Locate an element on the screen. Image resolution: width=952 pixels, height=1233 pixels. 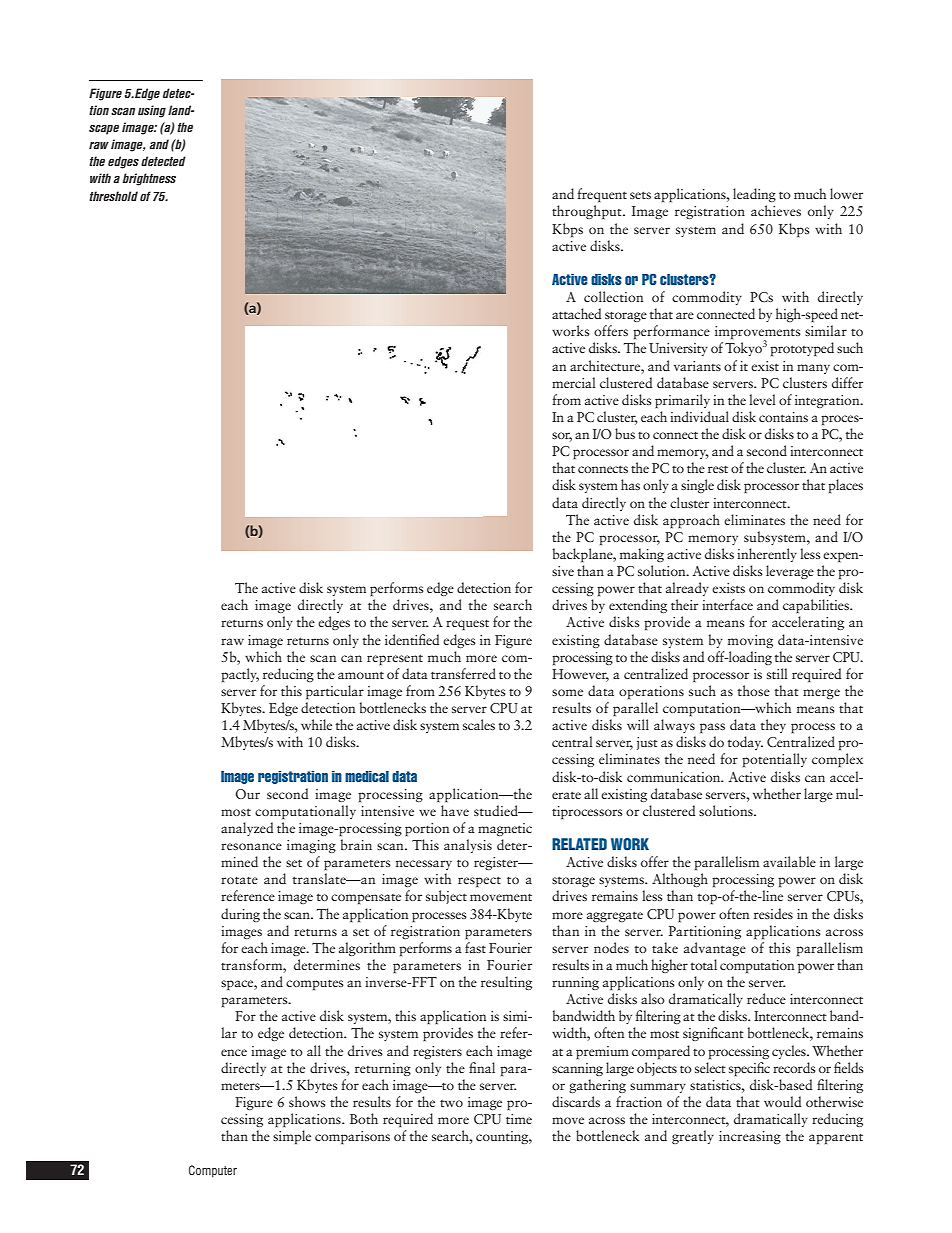
frequent is located at coordinates (602, 195).
